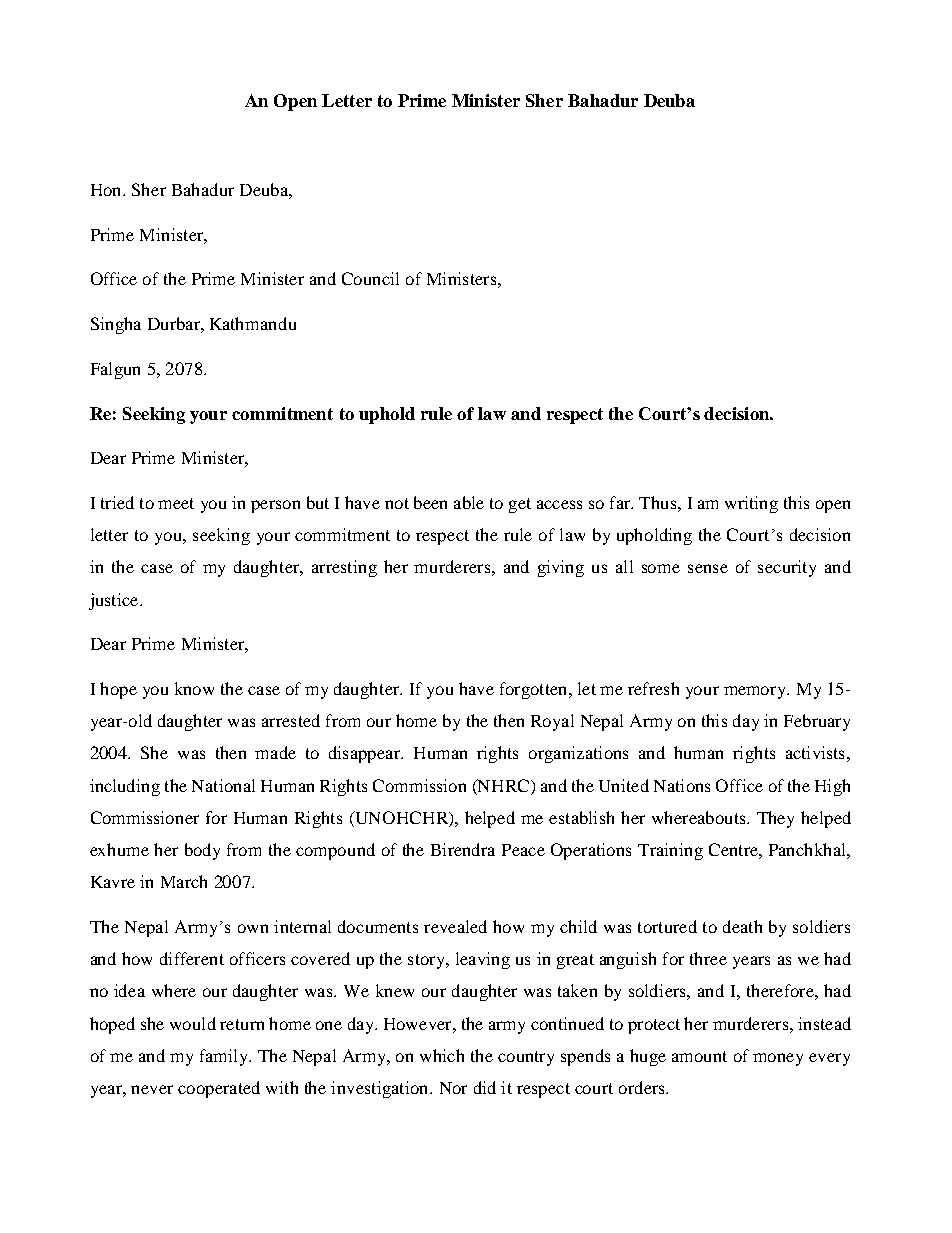 The width and height of the screenshot is (952, 1233). I want to click on family, so click(225, 1057).
